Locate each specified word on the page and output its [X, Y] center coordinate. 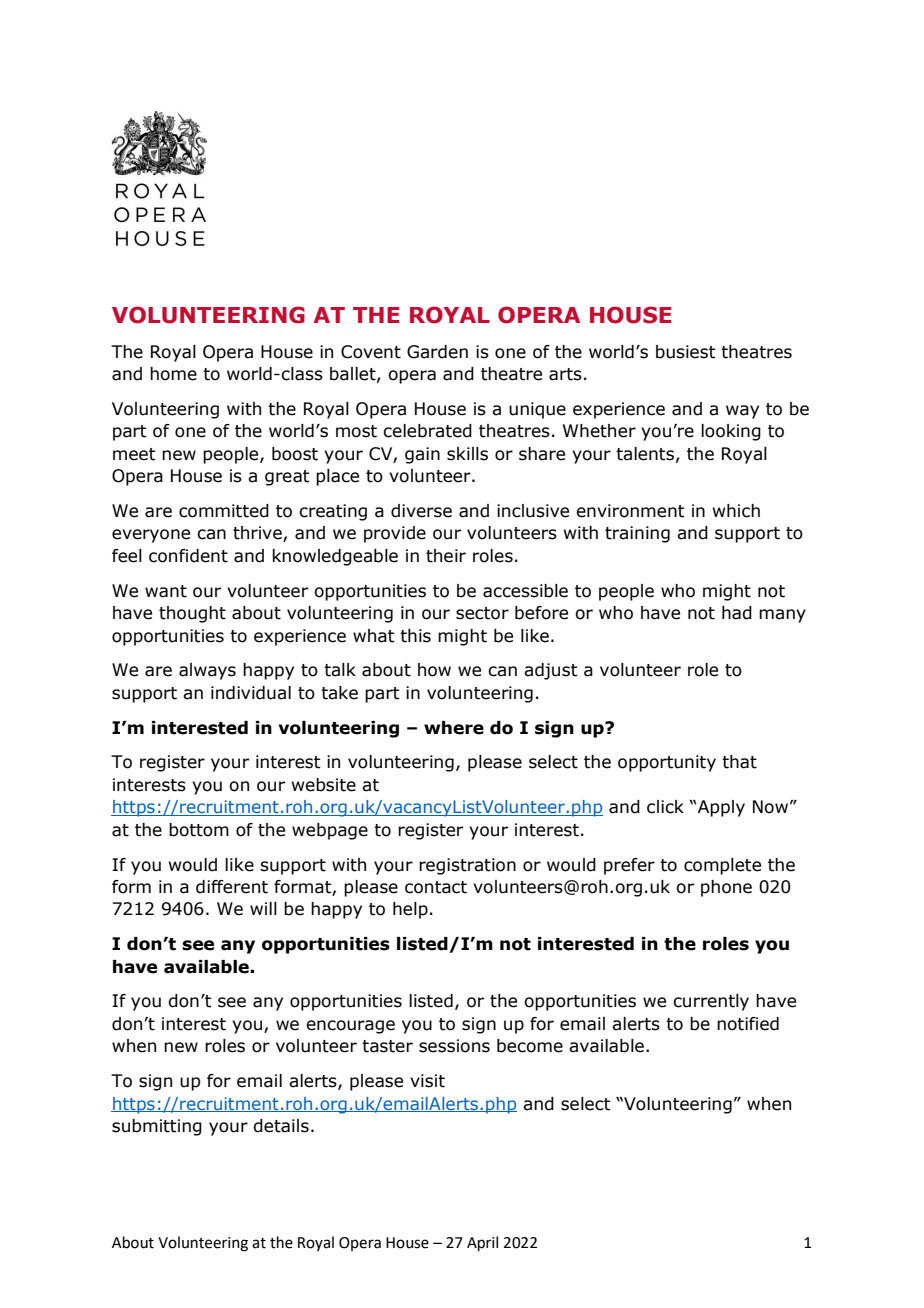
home [173, 374]
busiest [686, 352]
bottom [199, 830]
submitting [157, 1127]
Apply [721, 808]
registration [467, 866]
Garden [437, 352]
